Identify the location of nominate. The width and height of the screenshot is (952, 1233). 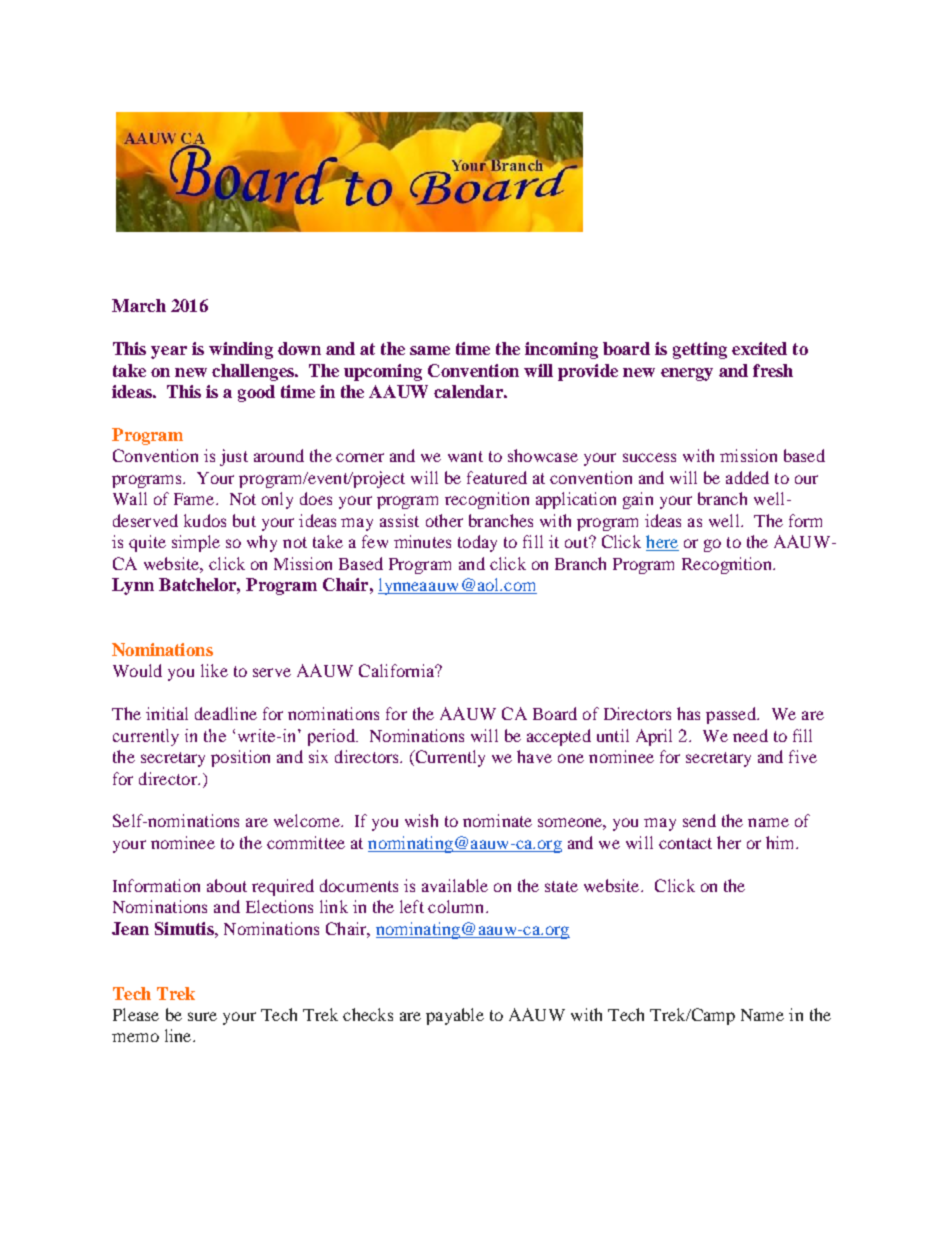
(497, 820).
